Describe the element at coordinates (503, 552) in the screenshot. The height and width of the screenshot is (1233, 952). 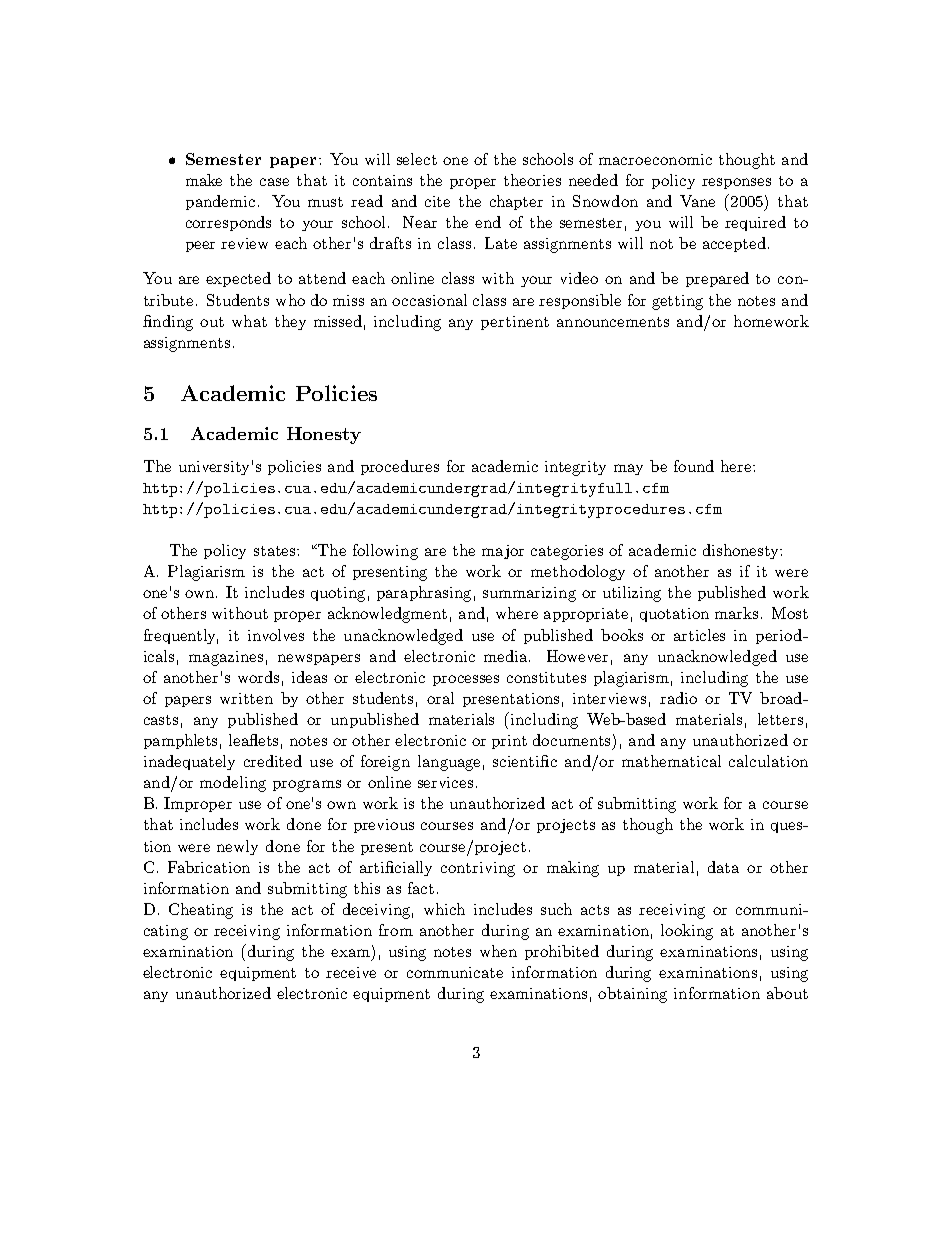
I see `major` at that location.
